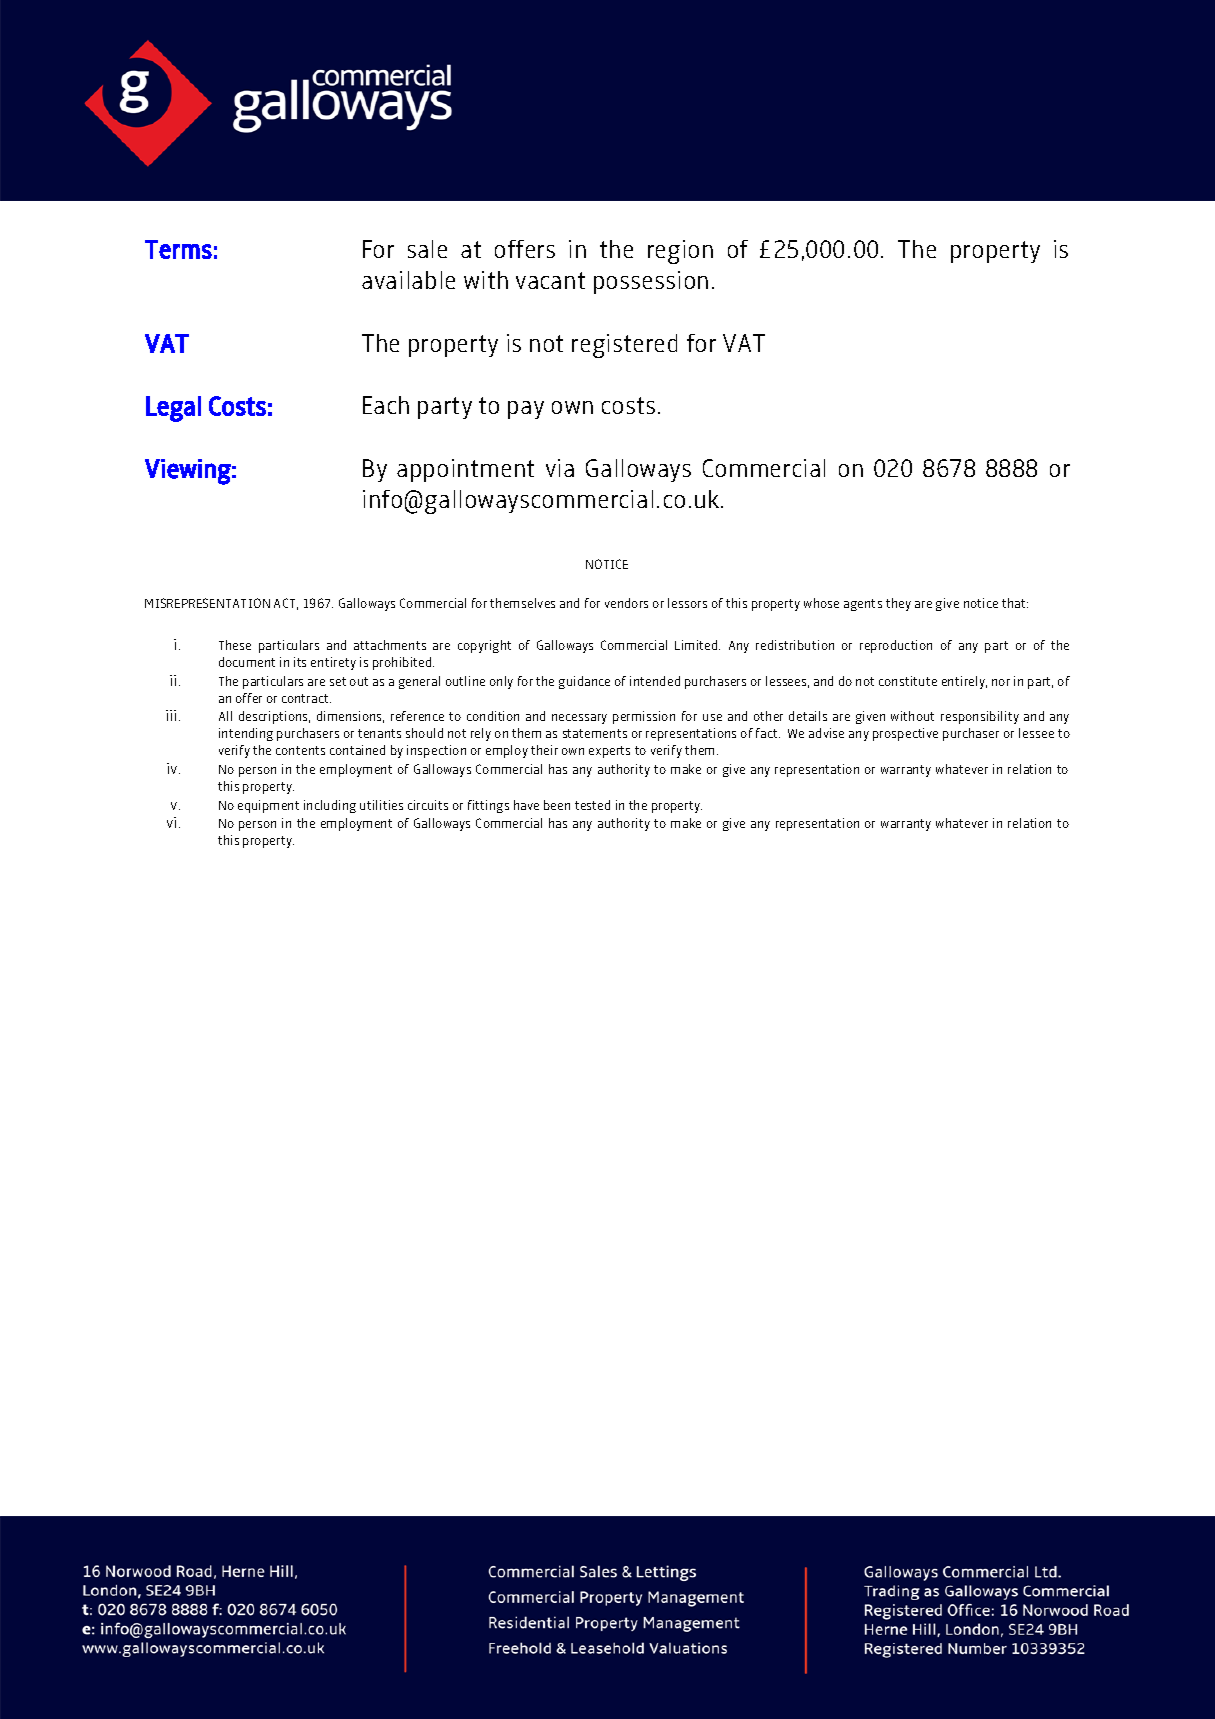 The image size is (1215, 1719). I want to click on Terms, so click(178, 249).
